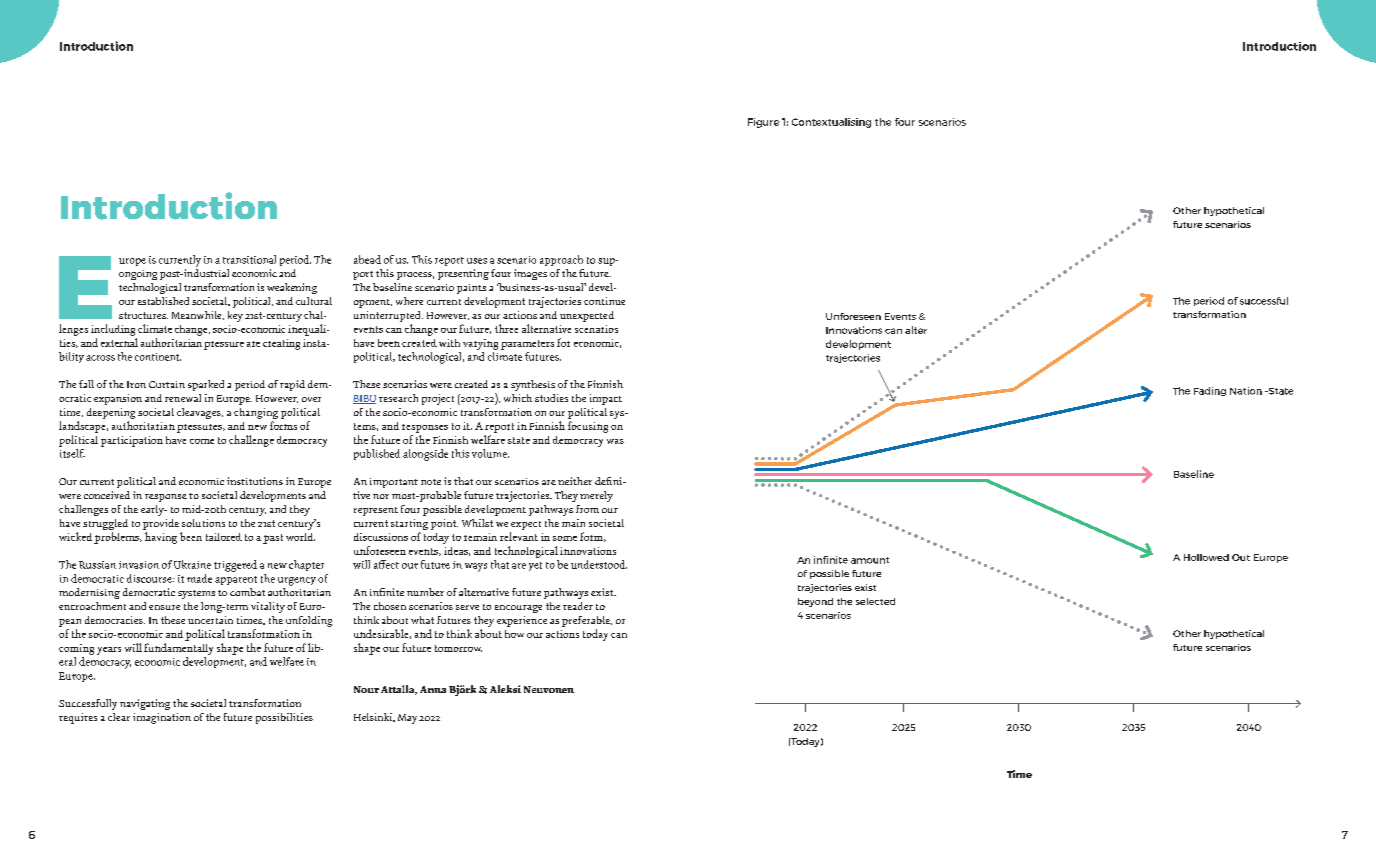  What do you see at coordinates (249, 259) in the screenshot?
I see `transitional` at bounding box center [249, 259].
